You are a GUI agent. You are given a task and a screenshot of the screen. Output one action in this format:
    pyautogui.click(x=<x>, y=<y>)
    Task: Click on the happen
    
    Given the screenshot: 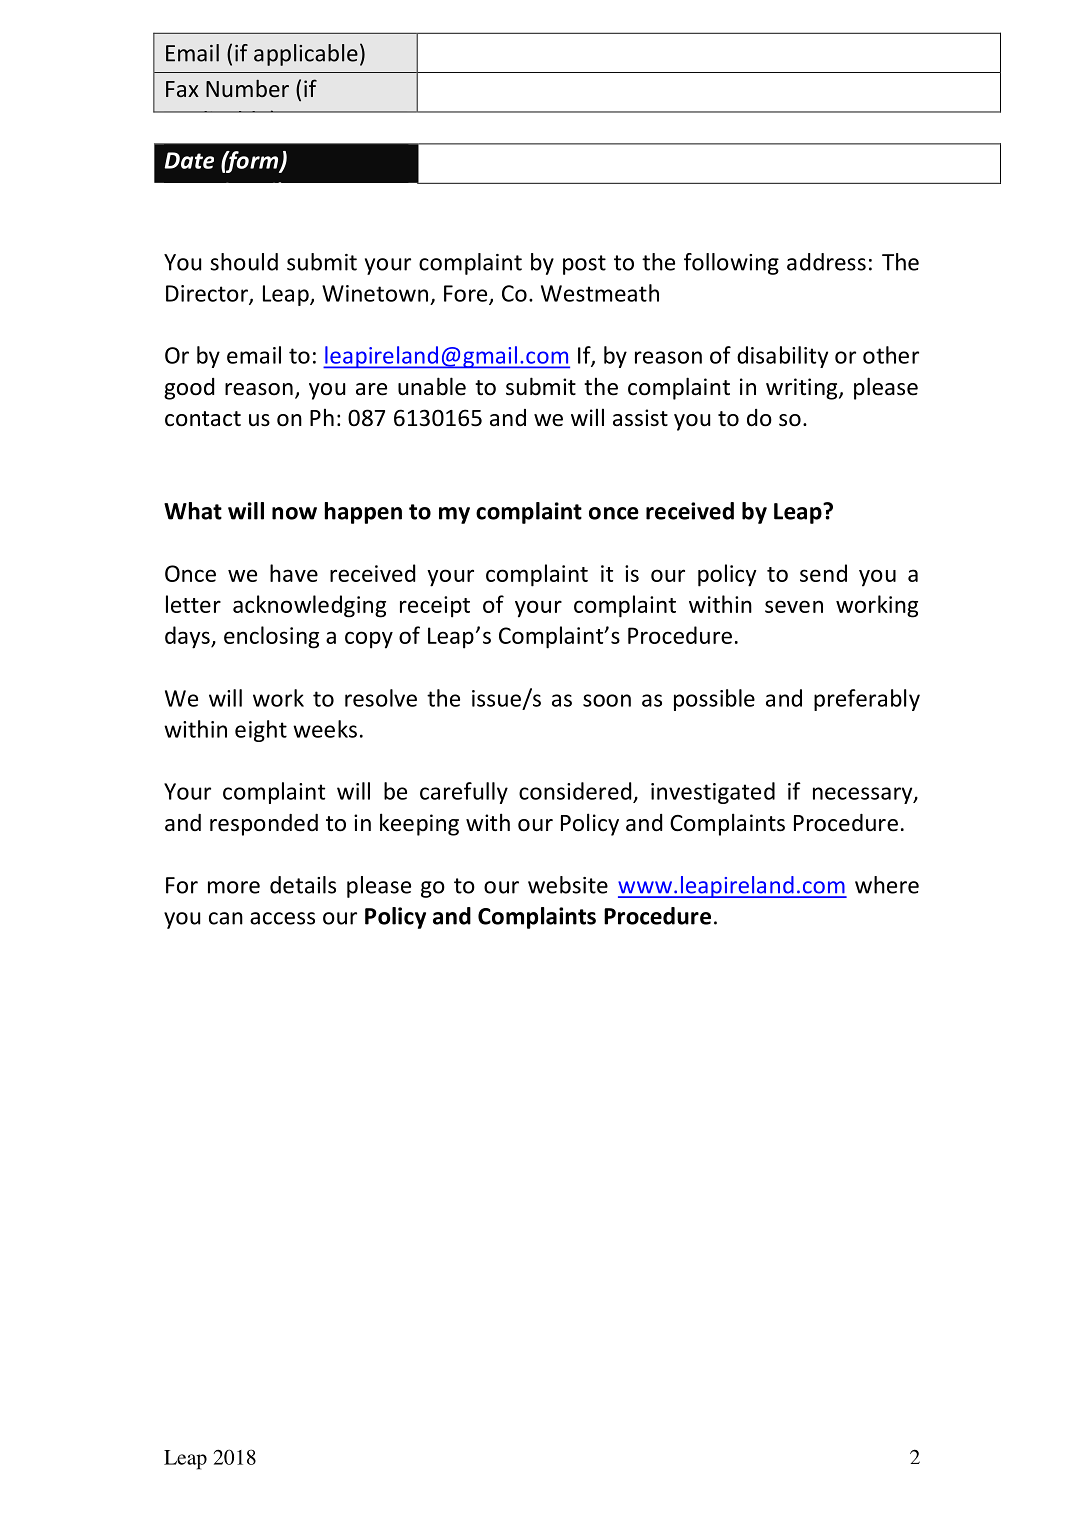 What is the action you would take?
    pyautogui.click(x=363, y=513)
